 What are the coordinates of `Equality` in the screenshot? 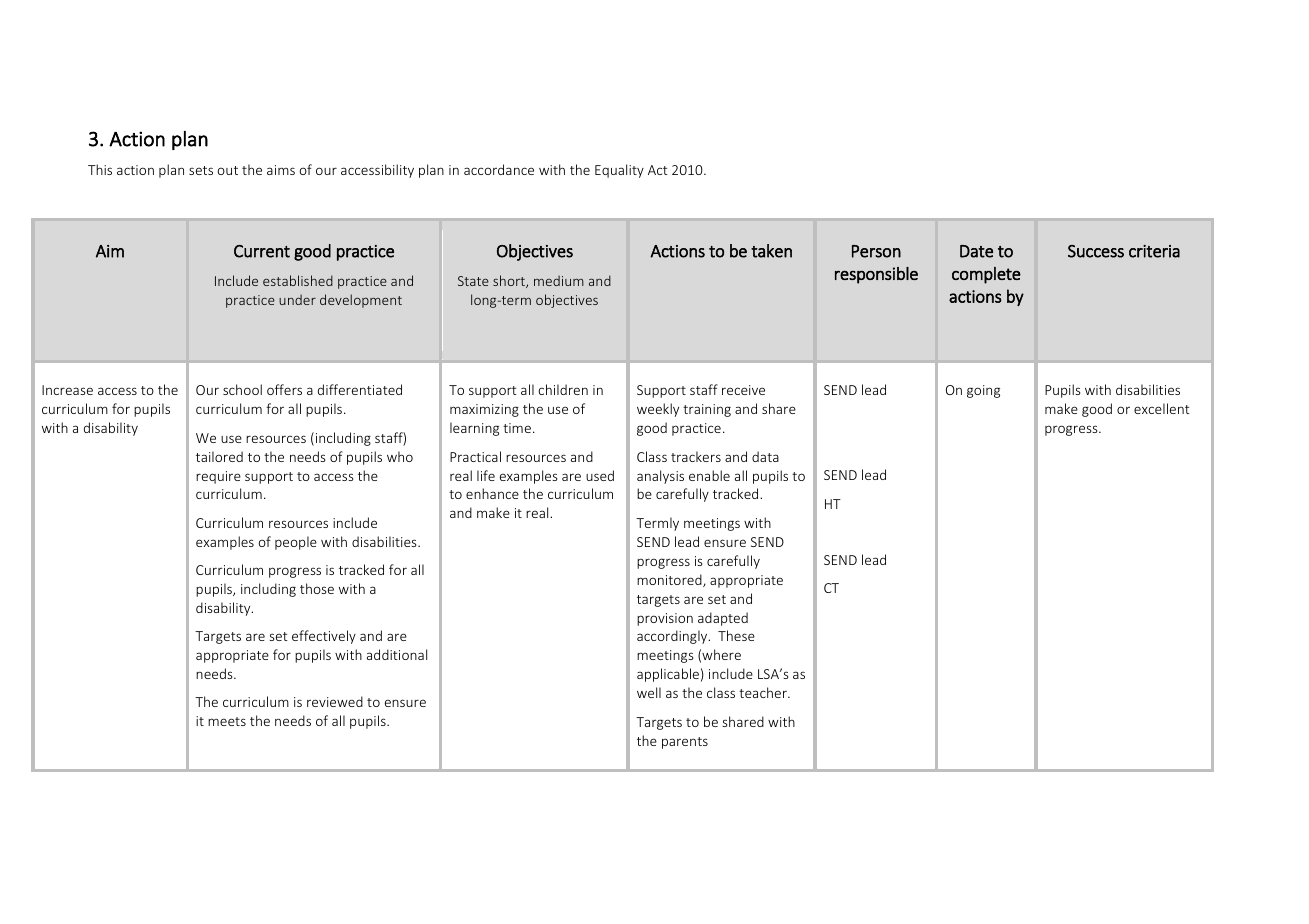 It's located at (619, 171).
